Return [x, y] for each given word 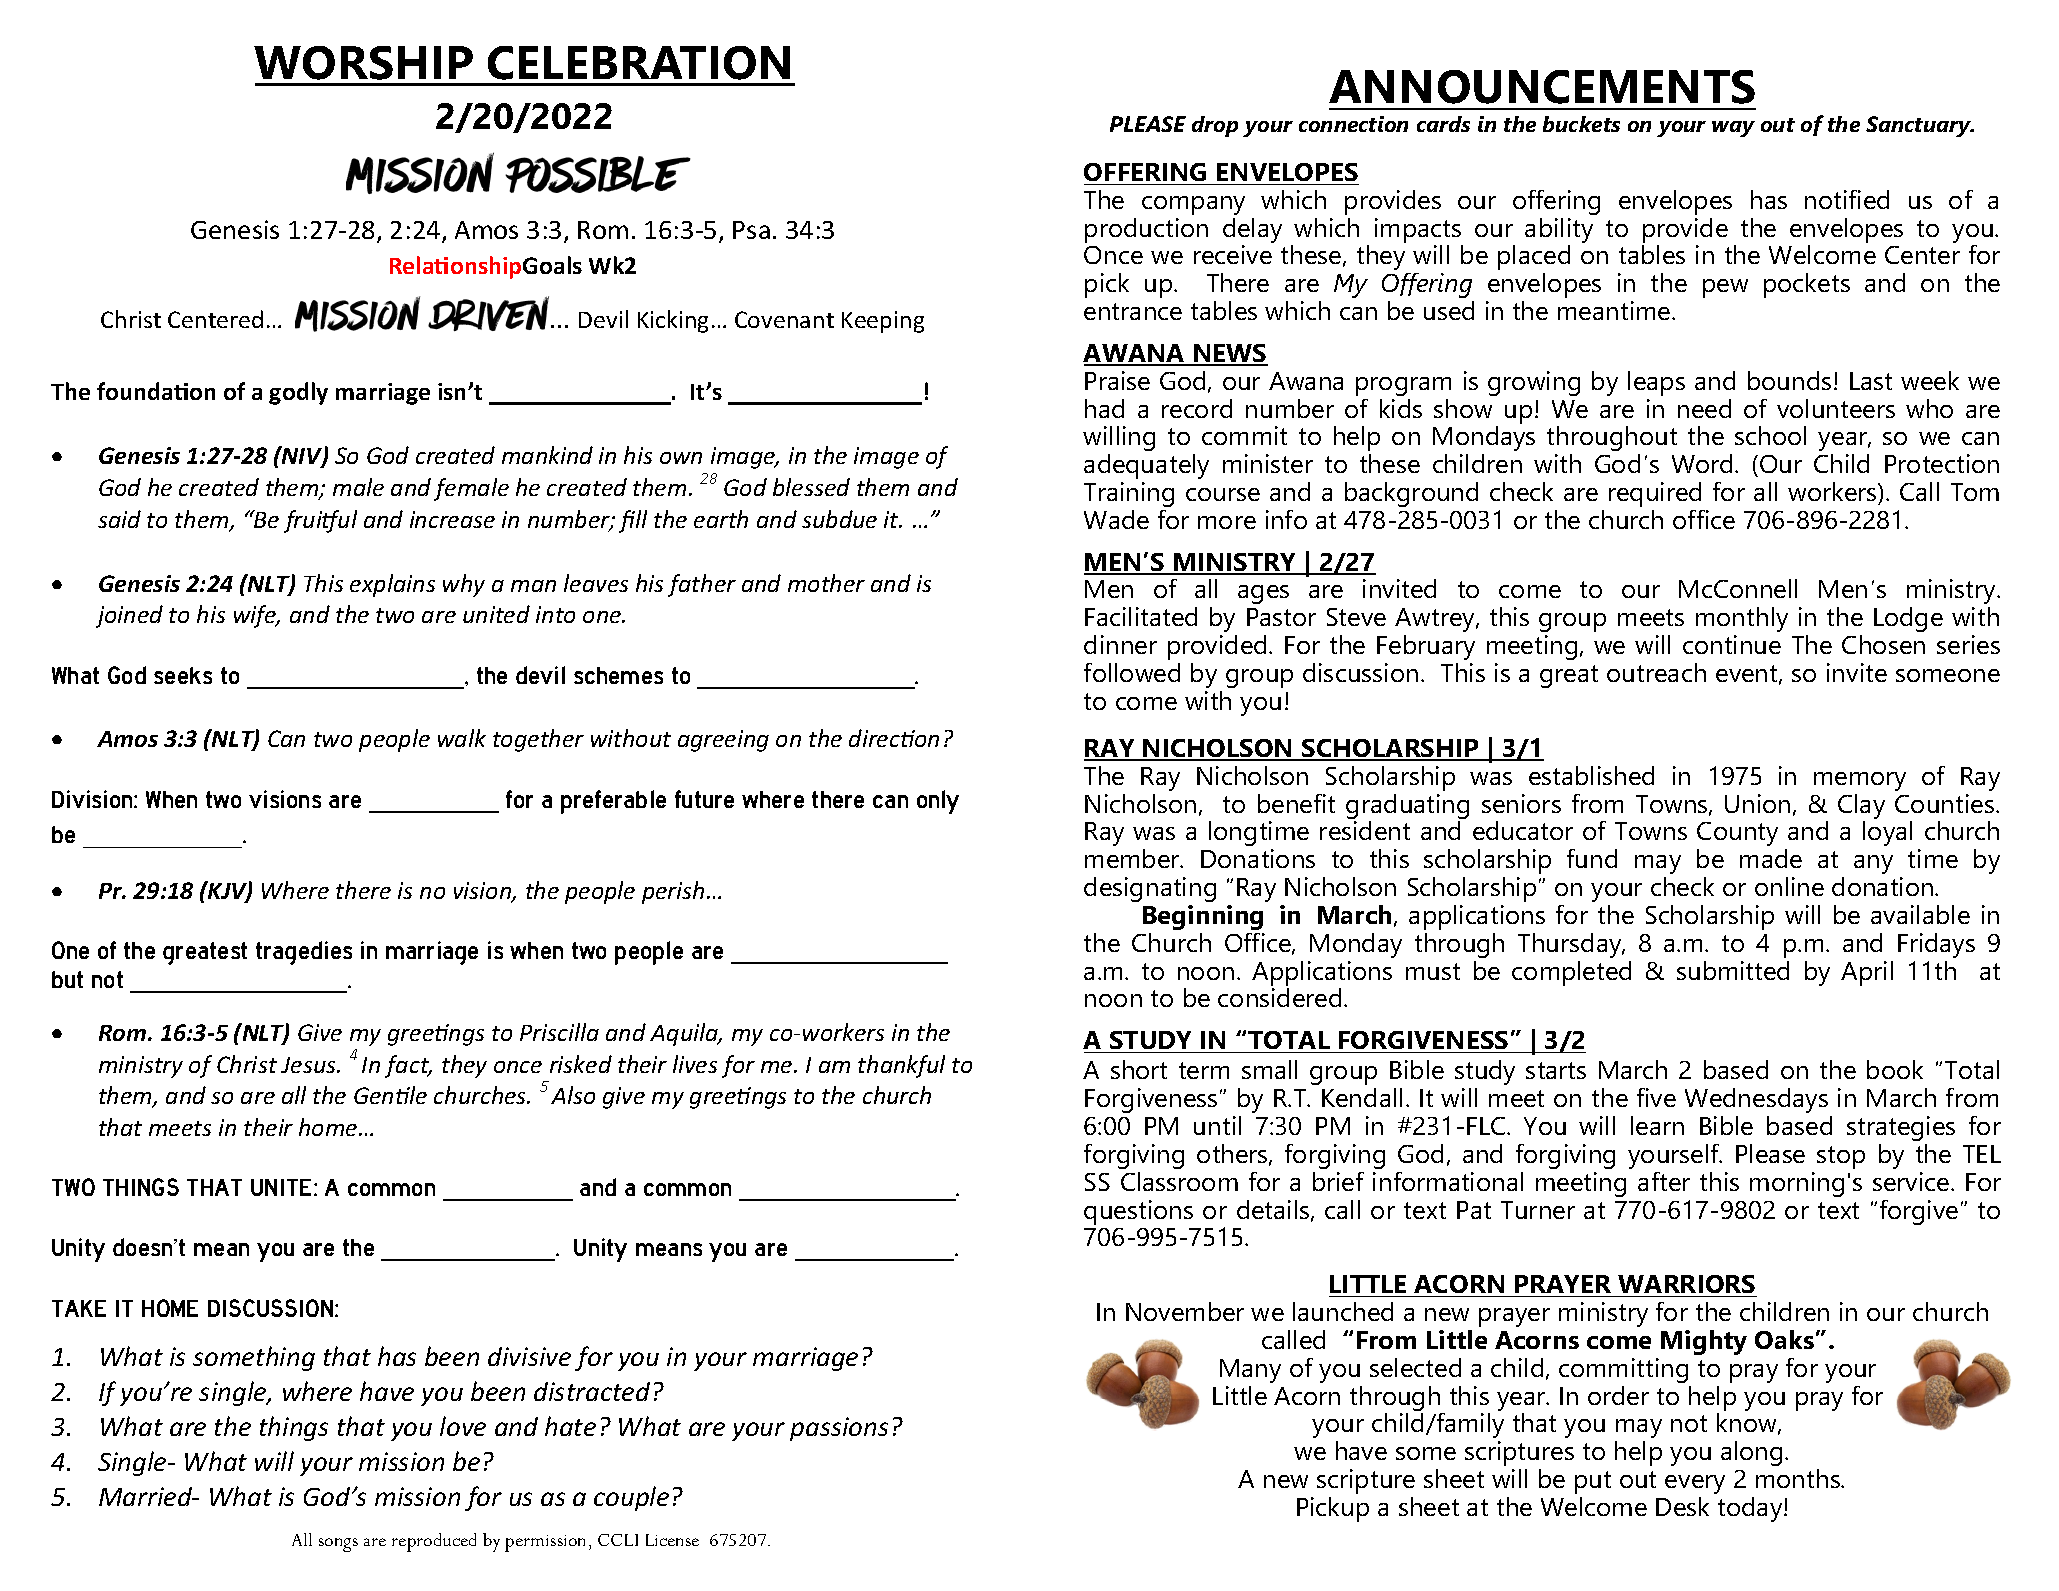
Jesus [310, 1065]
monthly [1742, 619]
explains [392, 585]
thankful [901, 1066]
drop [1215, 126]
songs [338, 1545]
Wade [1116, 519]
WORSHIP [363, 63]
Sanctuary [1920, 126]
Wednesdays [1756, 1100]
